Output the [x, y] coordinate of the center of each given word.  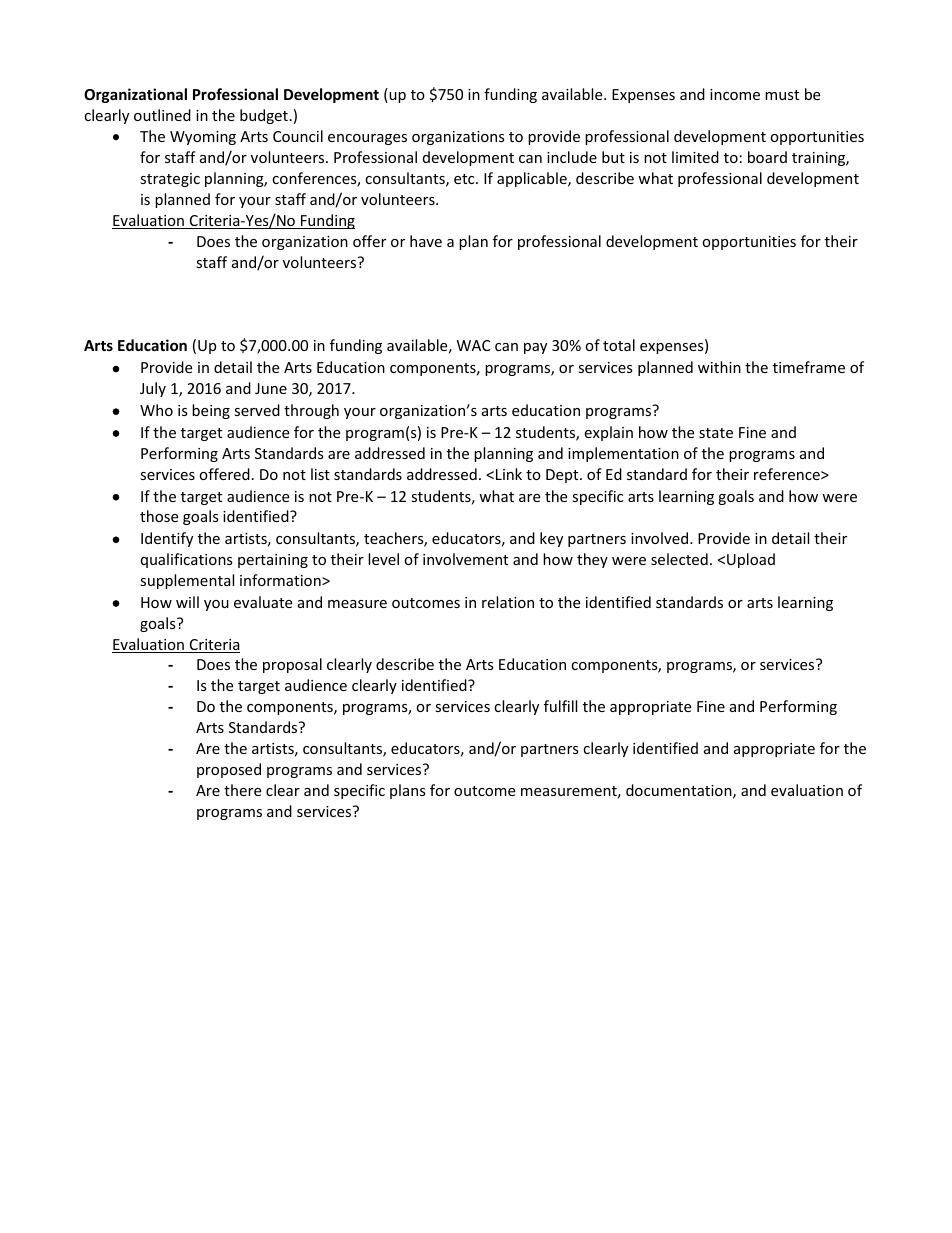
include [572, 157]
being [211, 411]
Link [509, 474]
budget [264, 116]
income [735, 94]
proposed [229, 770]
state [716, 433]
